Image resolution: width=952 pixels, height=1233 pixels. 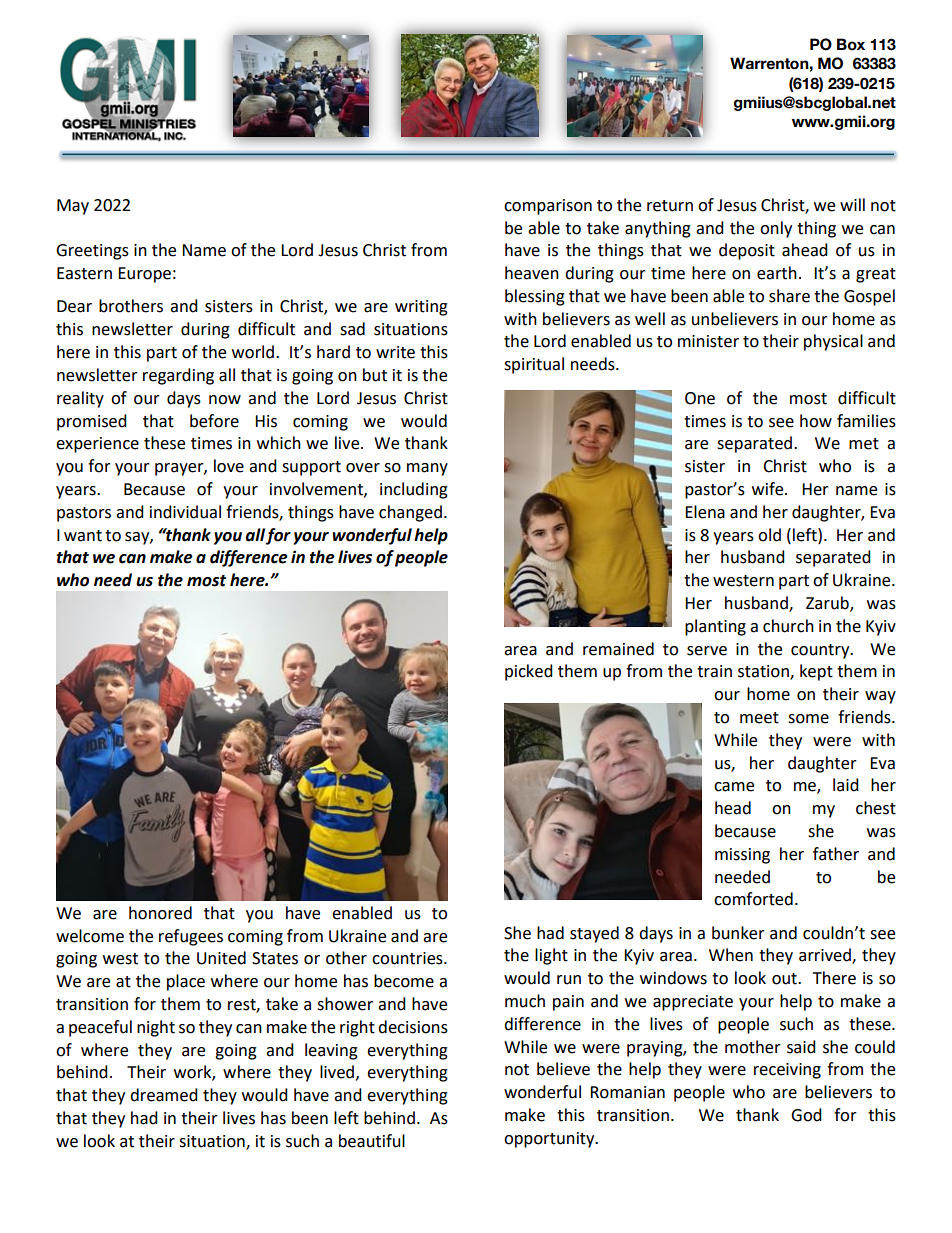 What do you see at coordinates (408, 958) in the image?
I see `countries` at bounding box center [408, 958].
